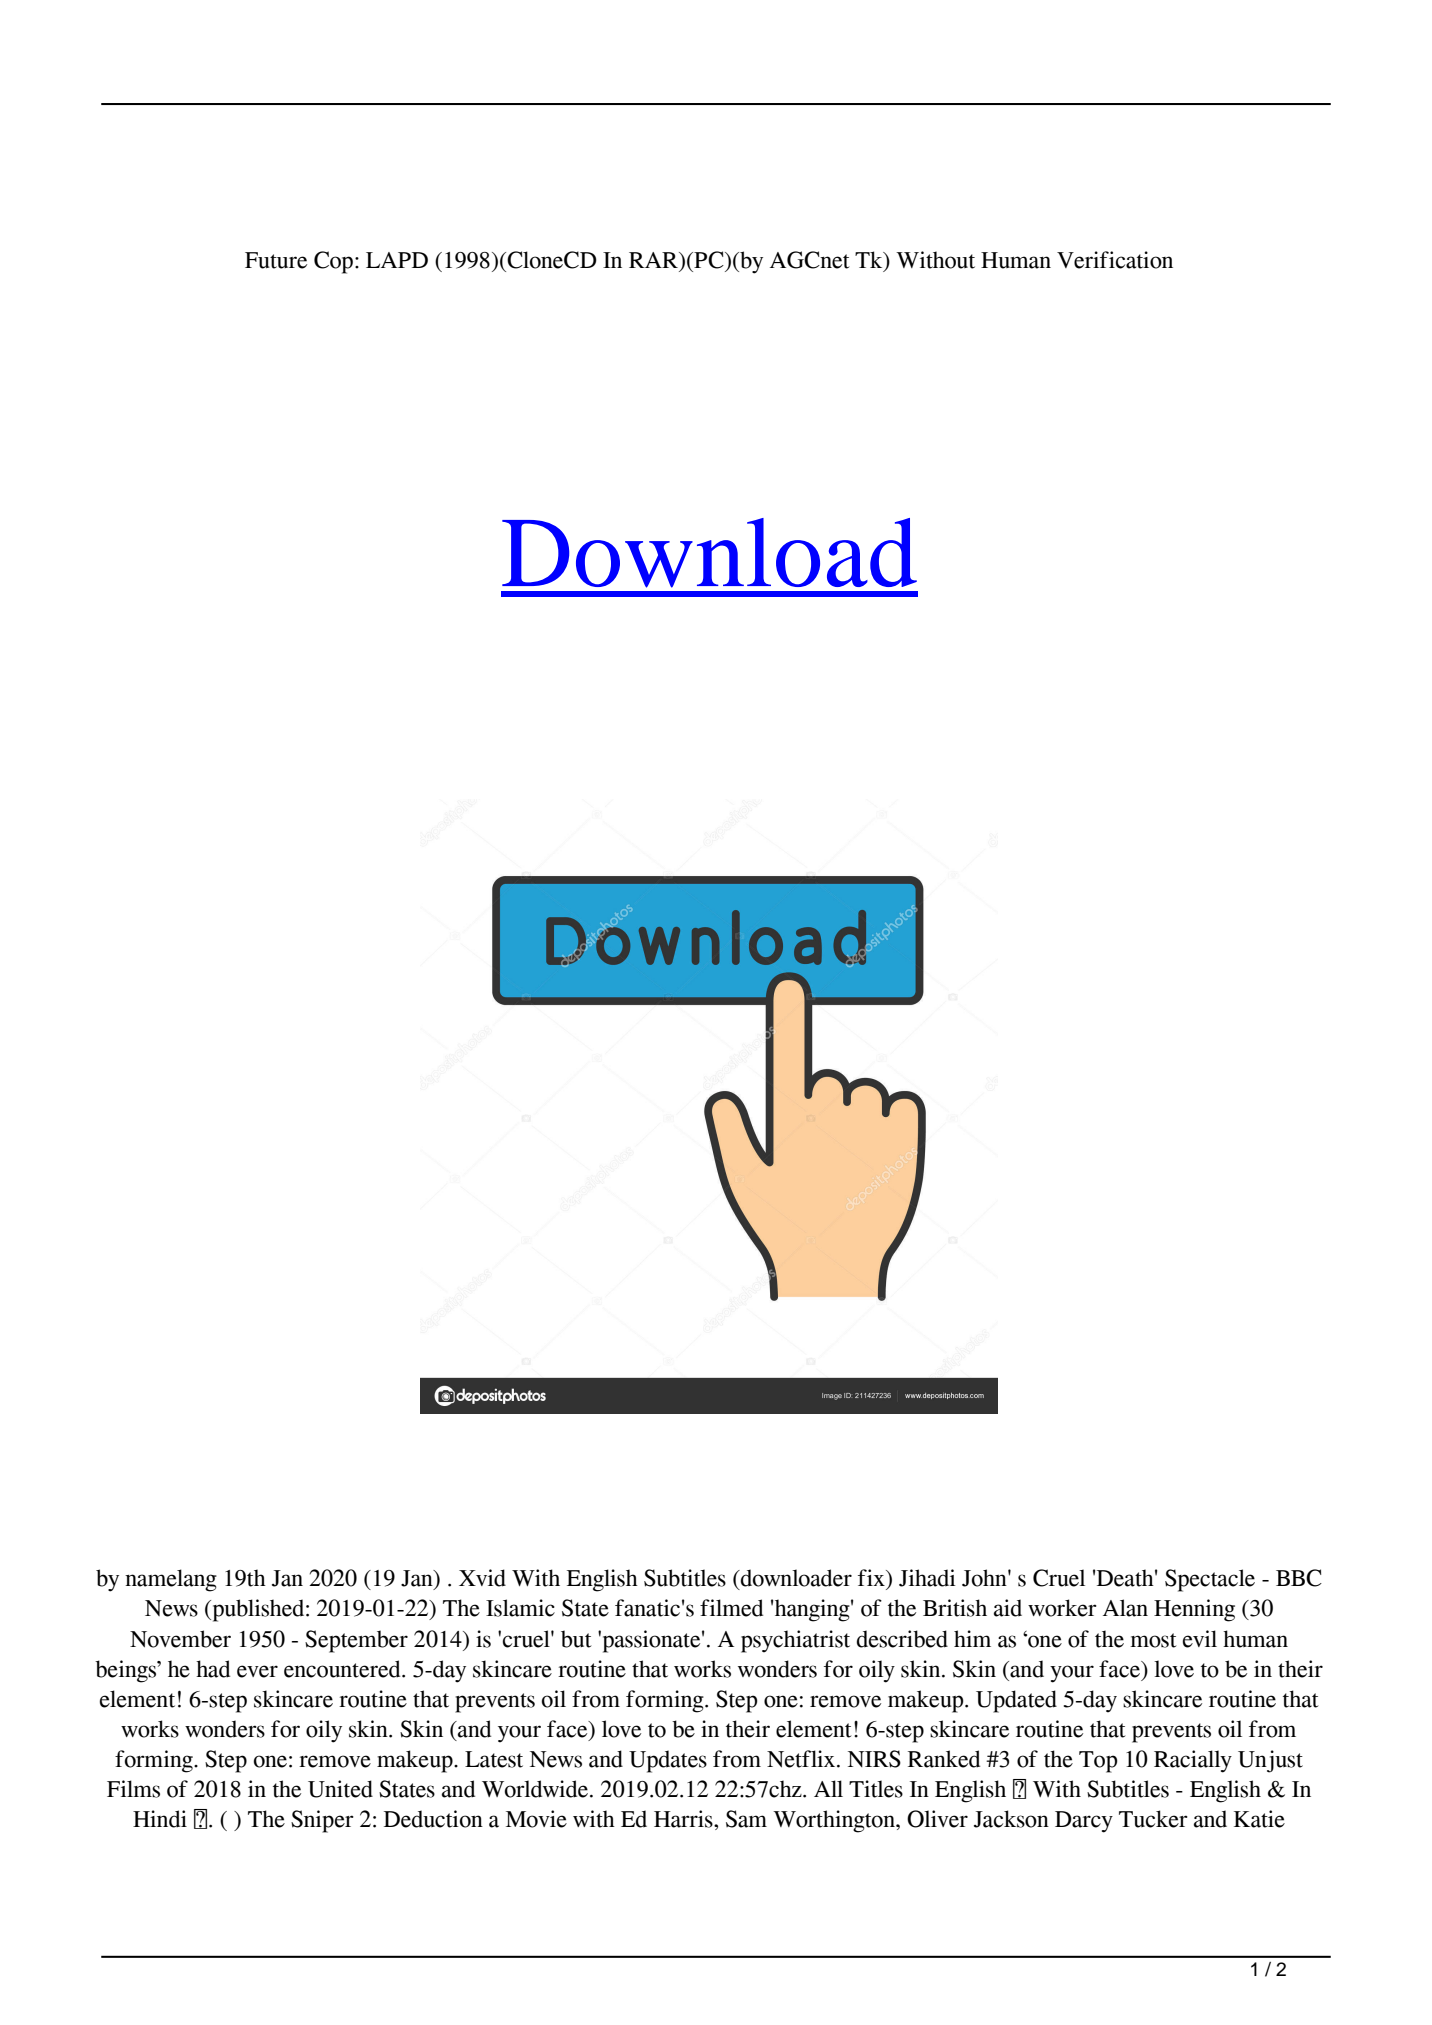  I want to click on Verification, so click(1115, 260).
